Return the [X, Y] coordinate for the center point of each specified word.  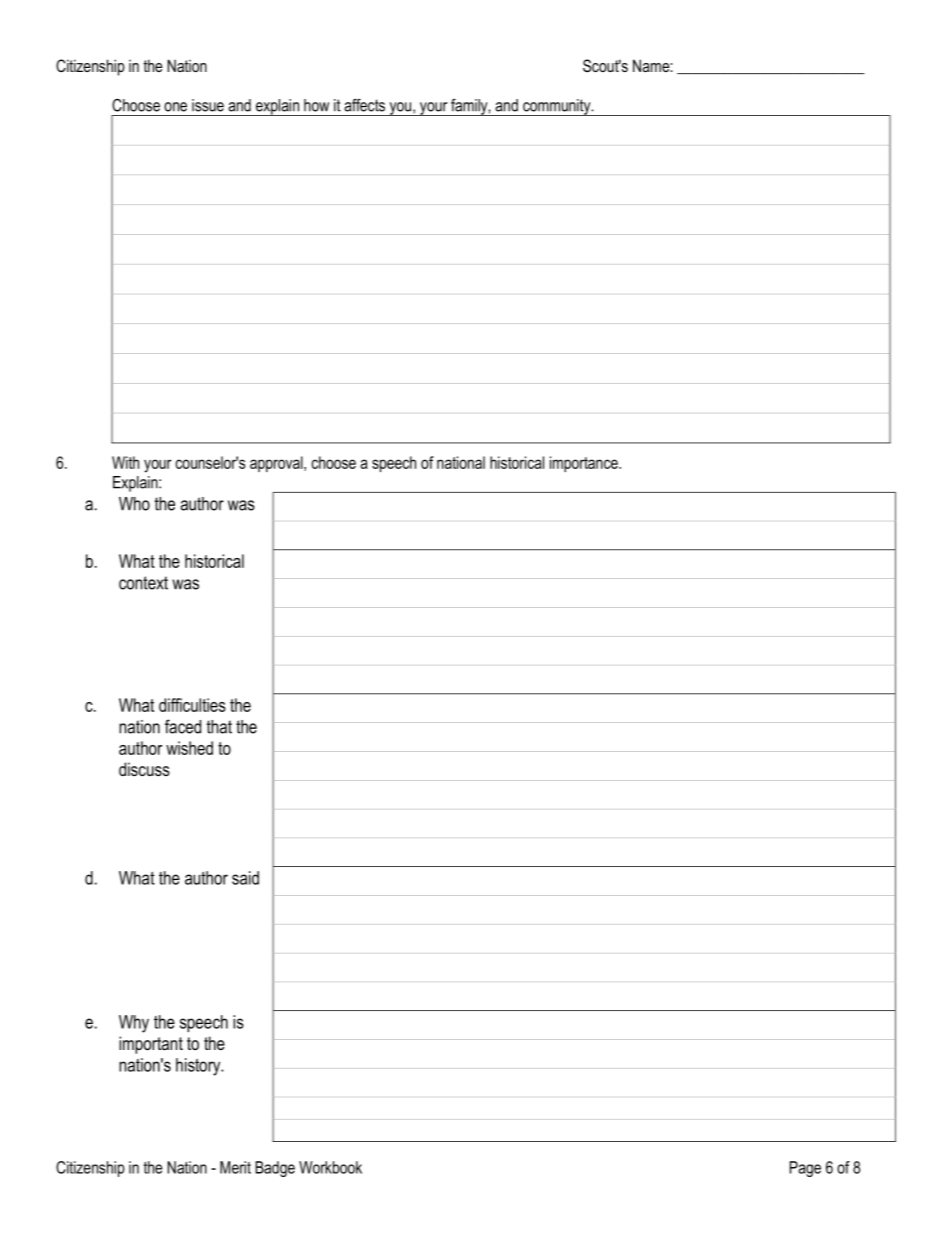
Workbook [330, 1167]
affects [364, 105]
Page [805, 1169]
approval [277, 464]
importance [585, 464]
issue [208, 105]
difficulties [192, 705]
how [316, 105]
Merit [235, 1167]
